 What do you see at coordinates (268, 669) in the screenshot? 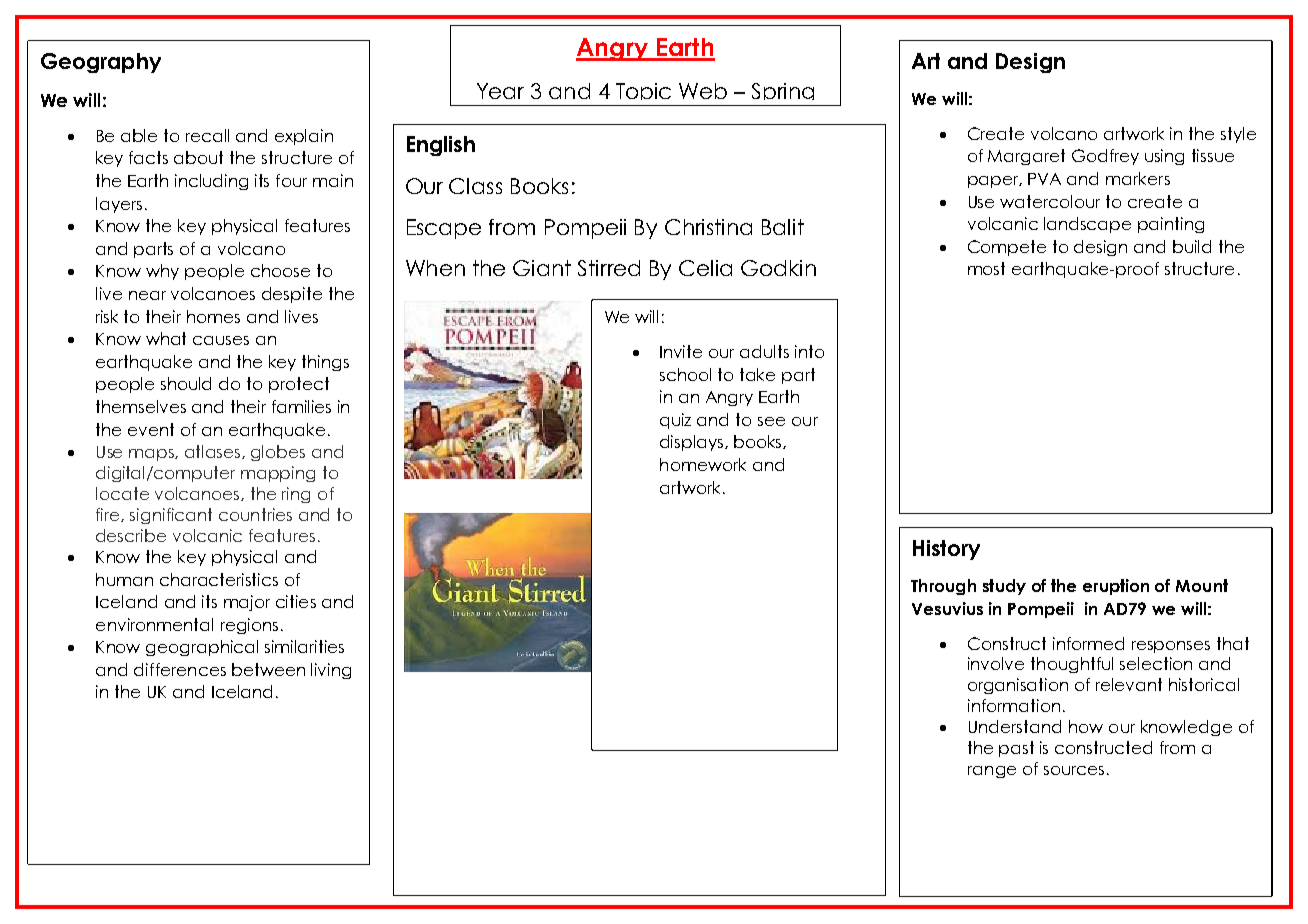
I see `between` at bounding box center [268, 669].
